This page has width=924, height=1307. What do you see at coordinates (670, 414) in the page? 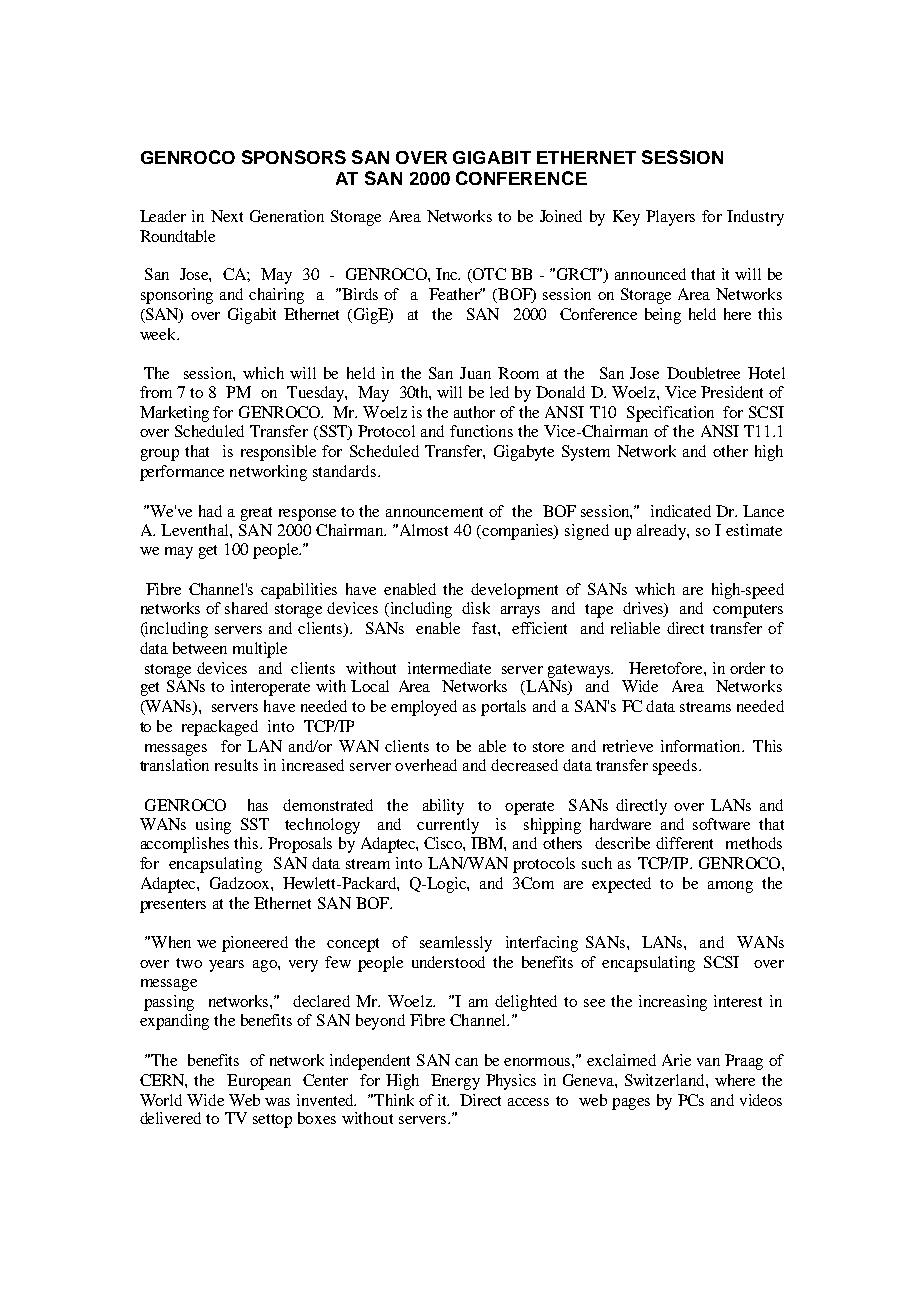
I see `Specification` at bounding box center [670, 414].
